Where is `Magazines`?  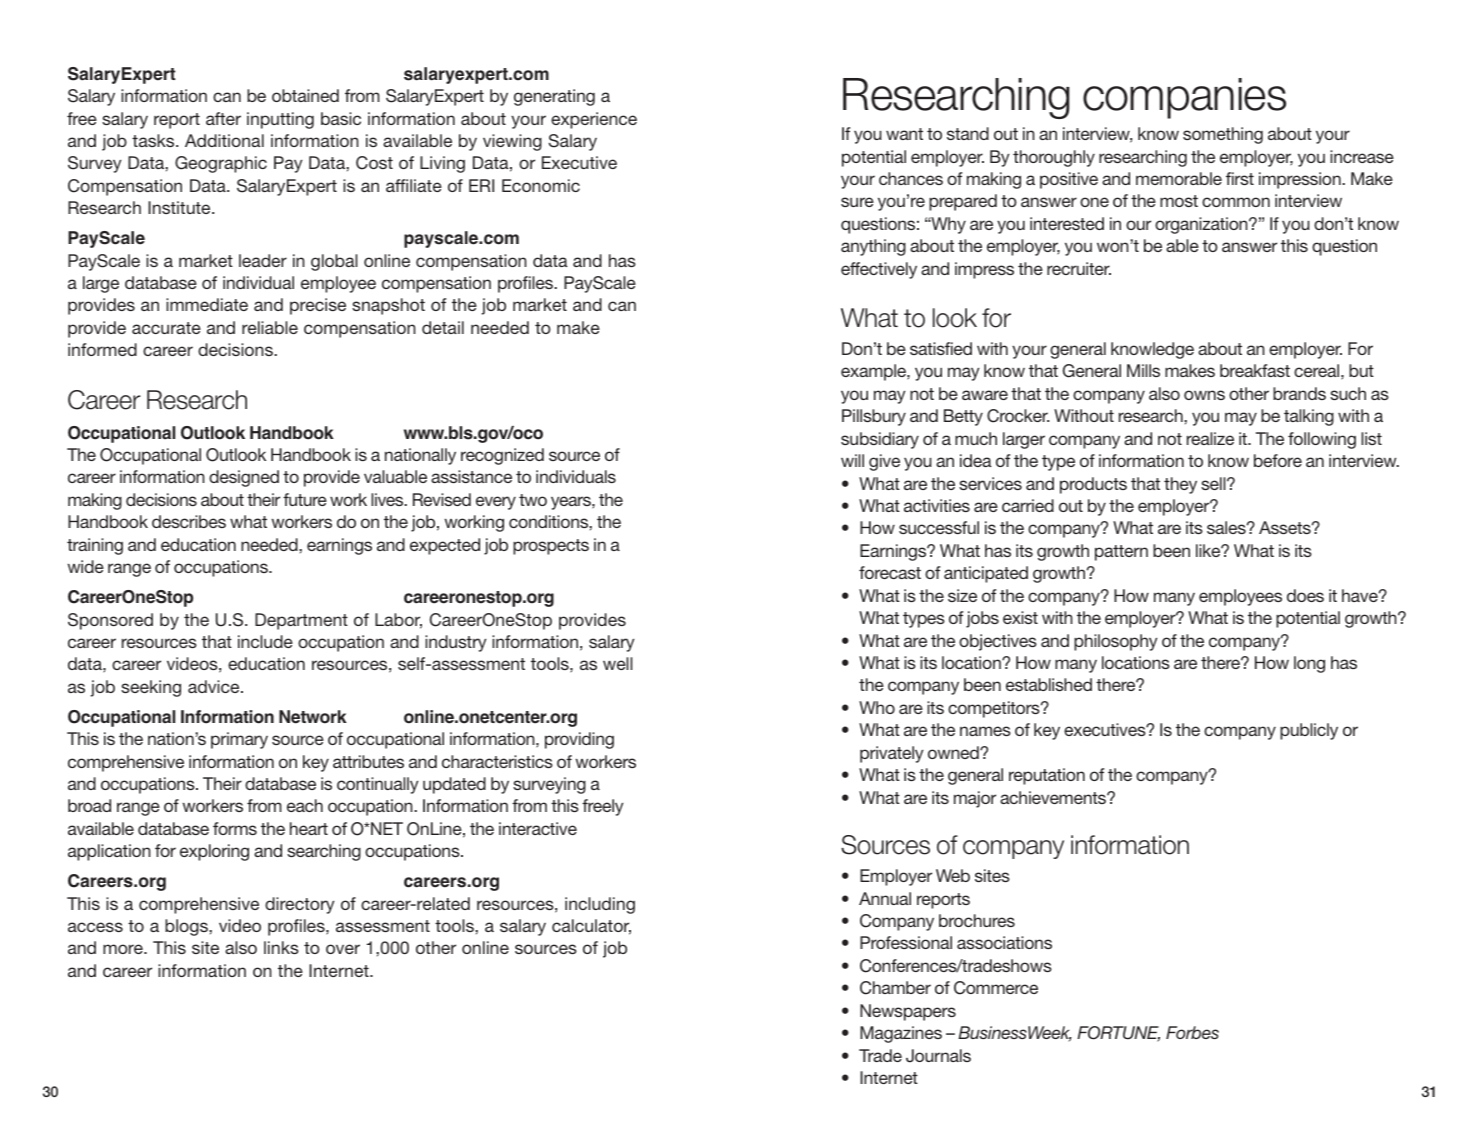
Magazines is located at coordinates (901, 1034).
